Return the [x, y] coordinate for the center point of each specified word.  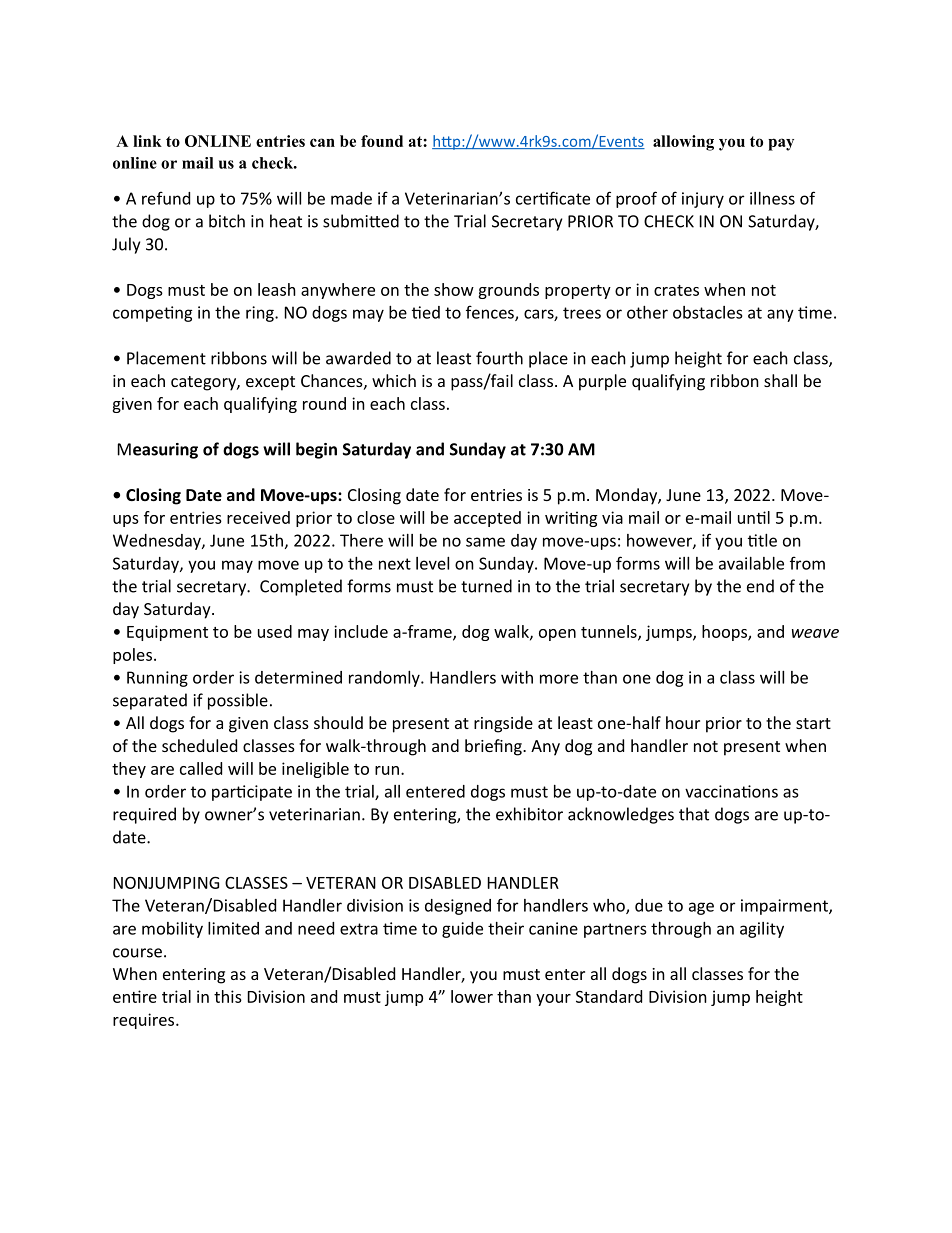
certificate [553, 198]
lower [472, 996]
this [228, 996]
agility [762, 930]
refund [166, 198]
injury [703, 200]
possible [238, 701]
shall [780, 380]
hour [683, 722]
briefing [494, 747]
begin [316, 450]
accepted [487, 519]
